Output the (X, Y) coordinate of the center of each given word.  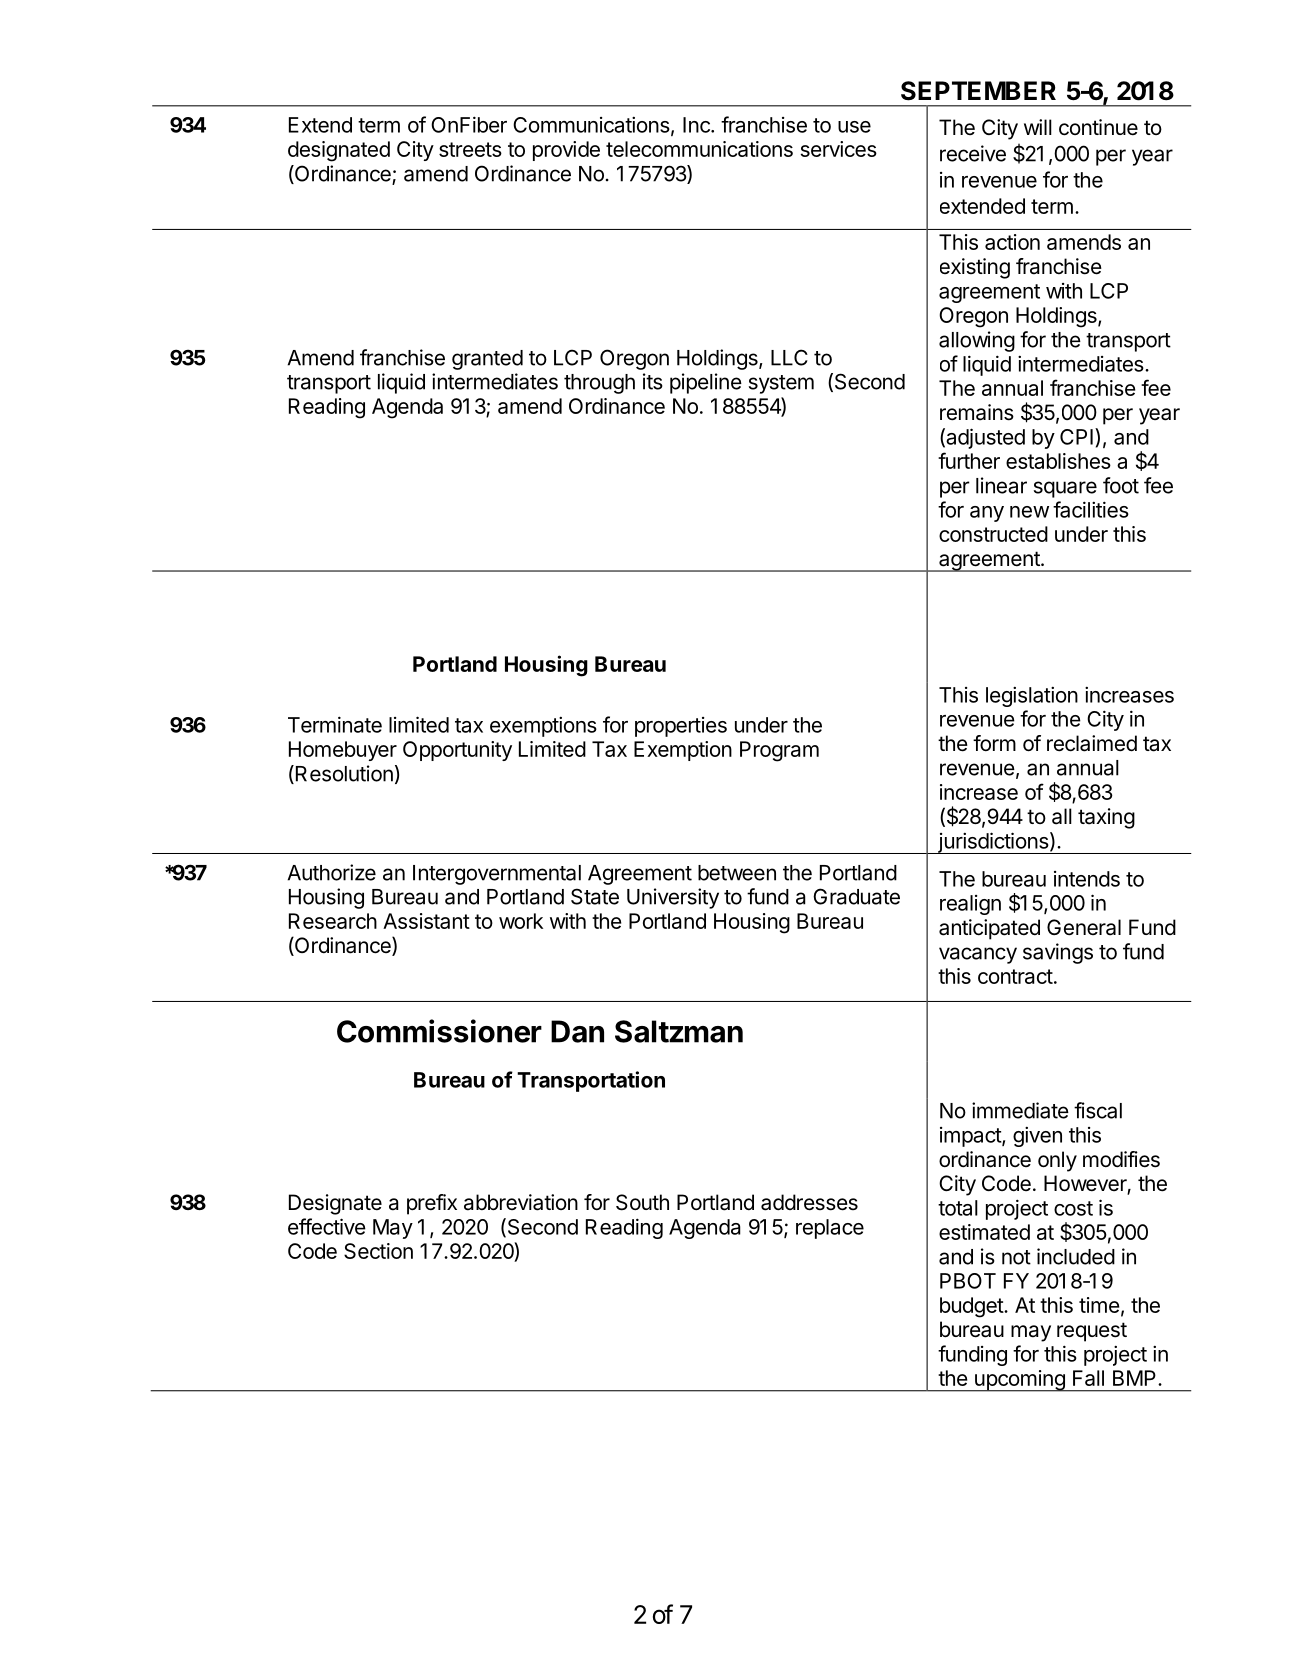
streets (470, 149)
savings (1058, 953)
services (839, 149)
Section (378, 1251)
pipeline (706, 383)
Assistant (426, 921)
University (673, 898)
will (1038, 127)
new (1029, 512)
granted (487, 360)
